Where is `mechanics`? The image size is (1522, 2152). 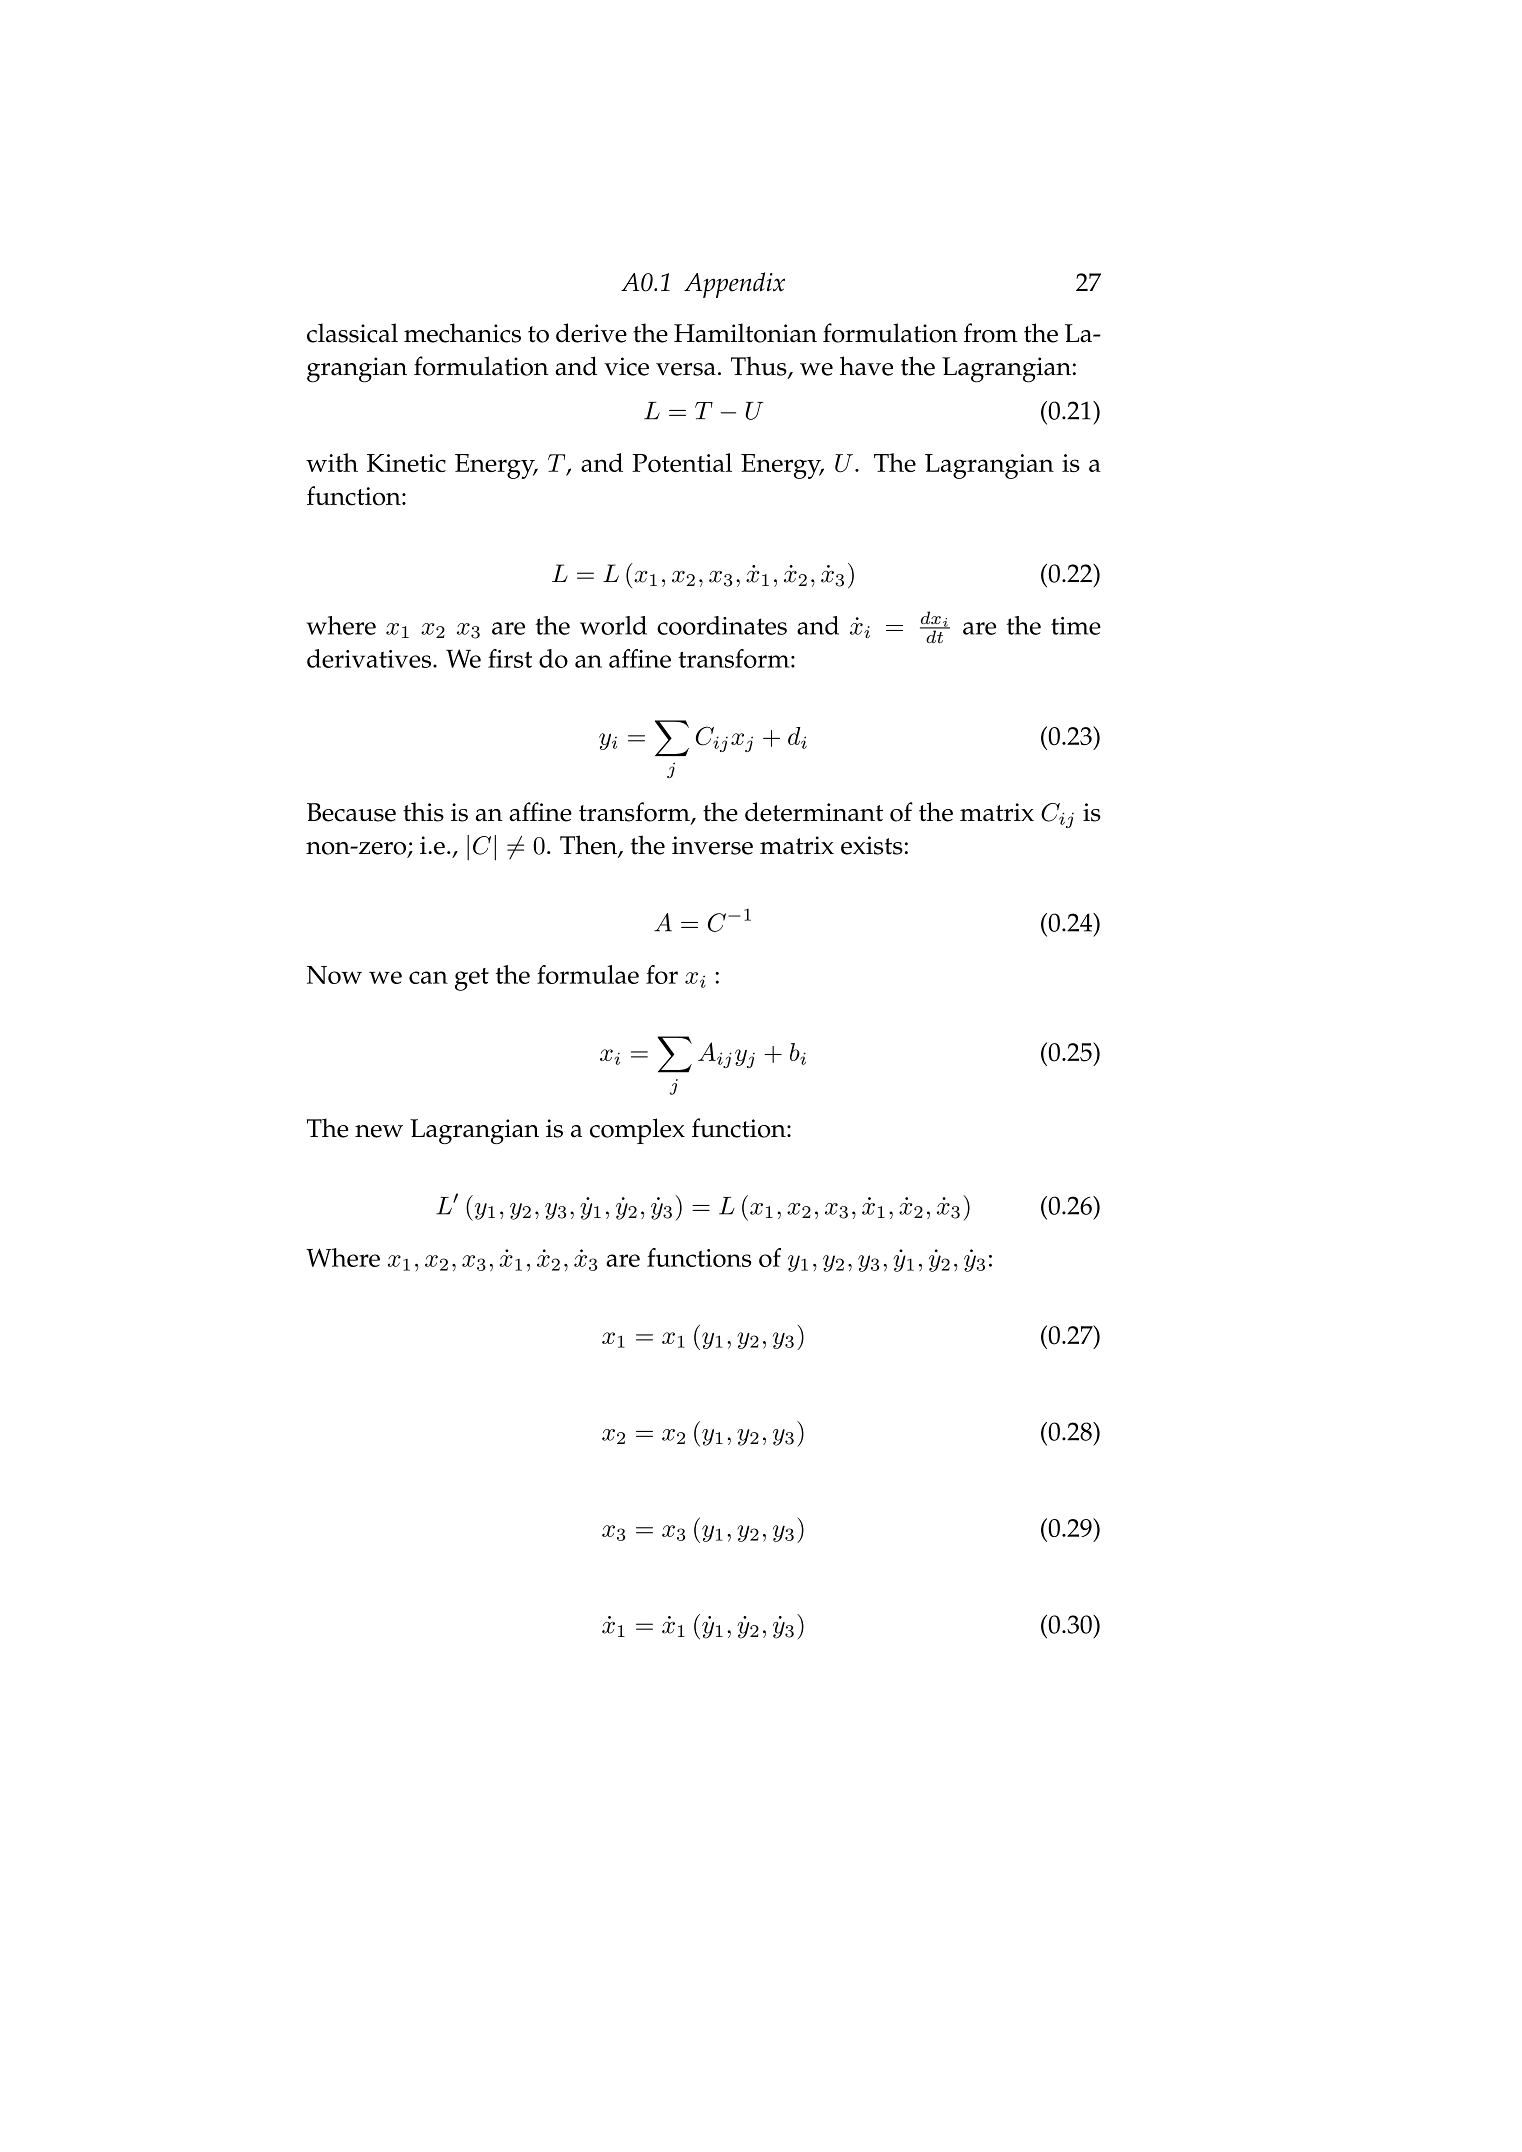 mechanics is located at coordinates (462, 333).
